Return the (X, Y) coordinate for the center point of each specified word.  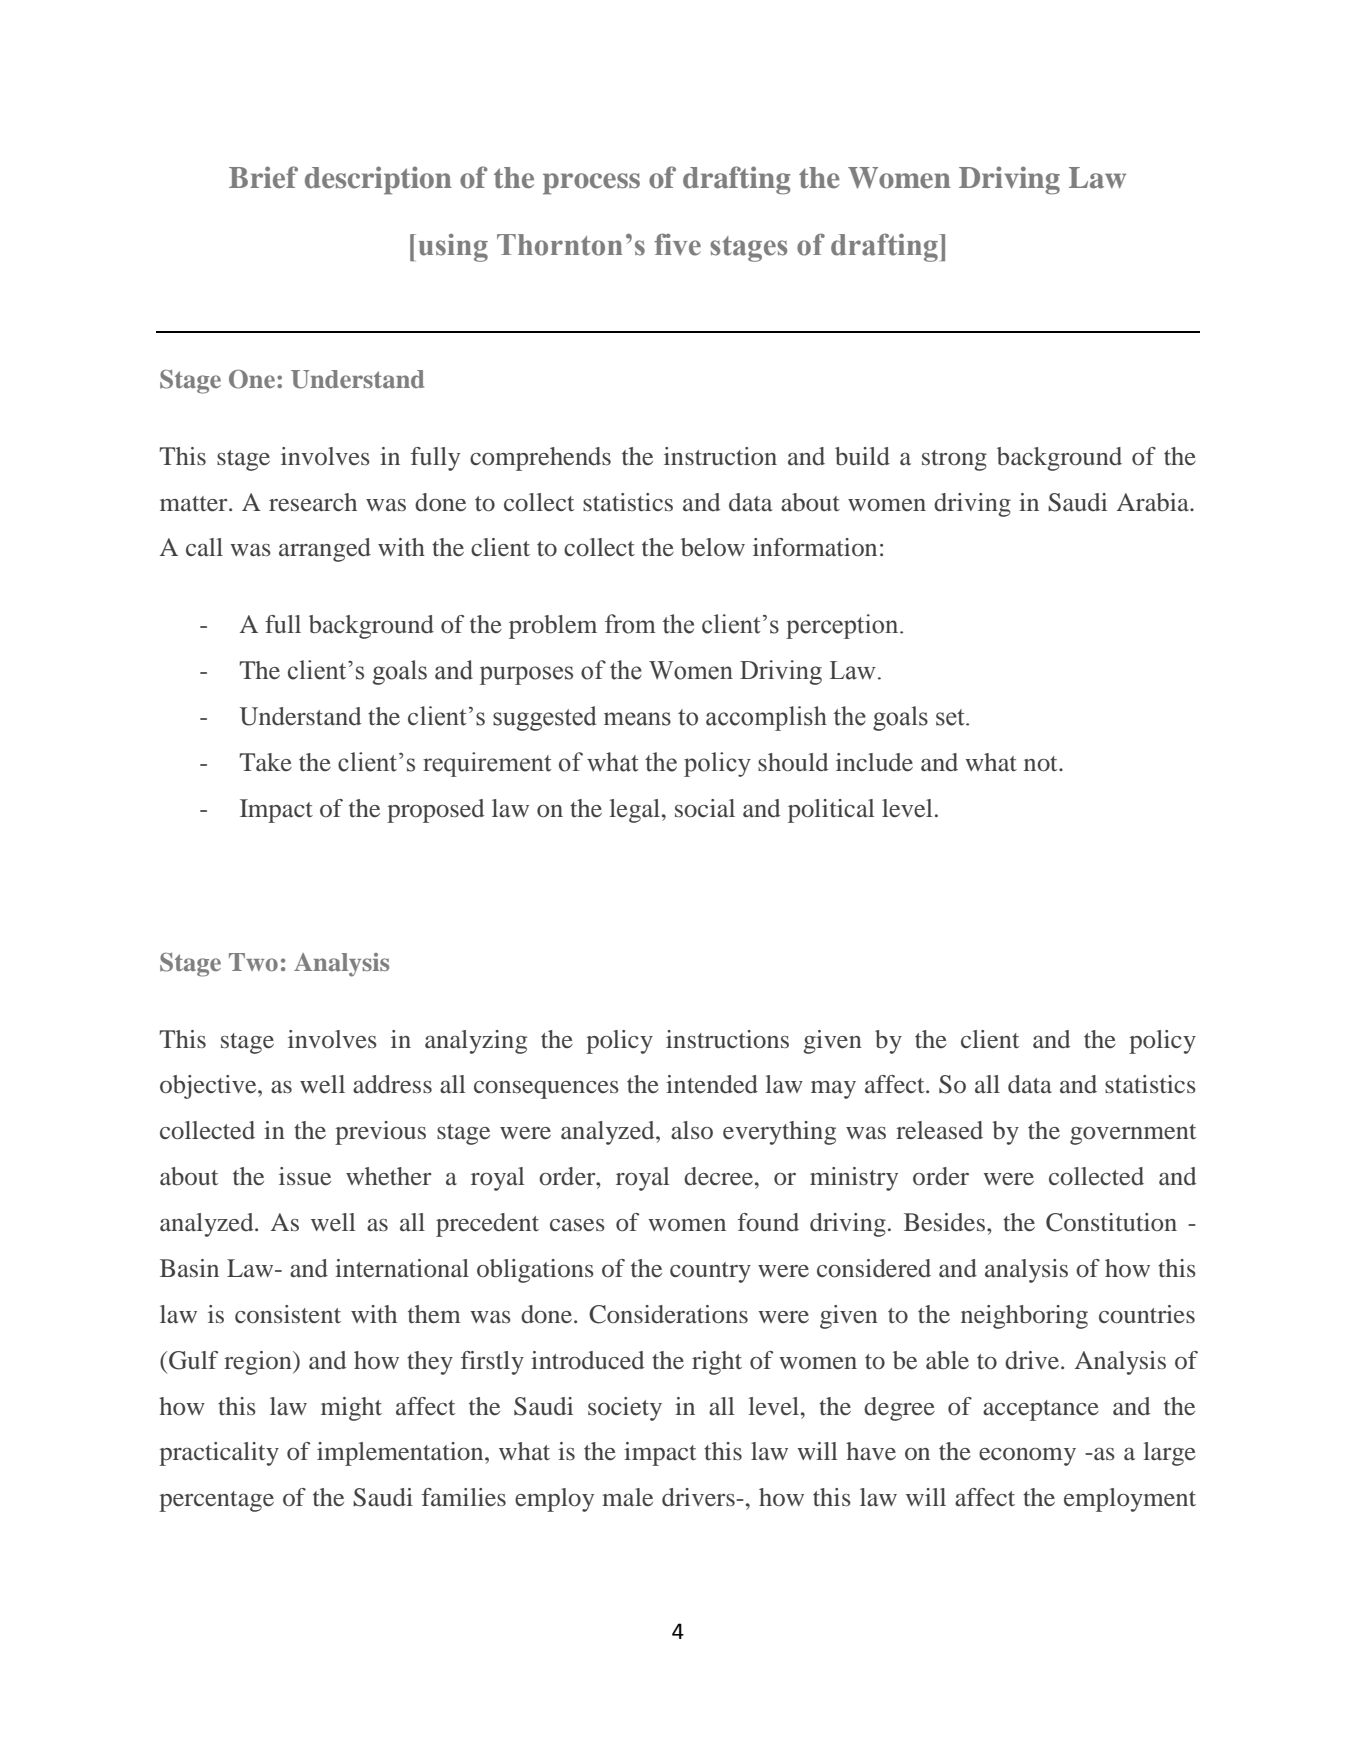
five (677, 244)
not (1042, 764)
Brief (263, 177)
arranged (325, 550)
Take (265, 762)
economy (1027, 1457)
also (692, 1130)
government (1133, 1134)
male (627, 1497)
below (713, 547)
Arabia (1154, 502)
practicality (219, 1454)
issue (305, 1176)
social (705, 808)
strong (954, 460)
